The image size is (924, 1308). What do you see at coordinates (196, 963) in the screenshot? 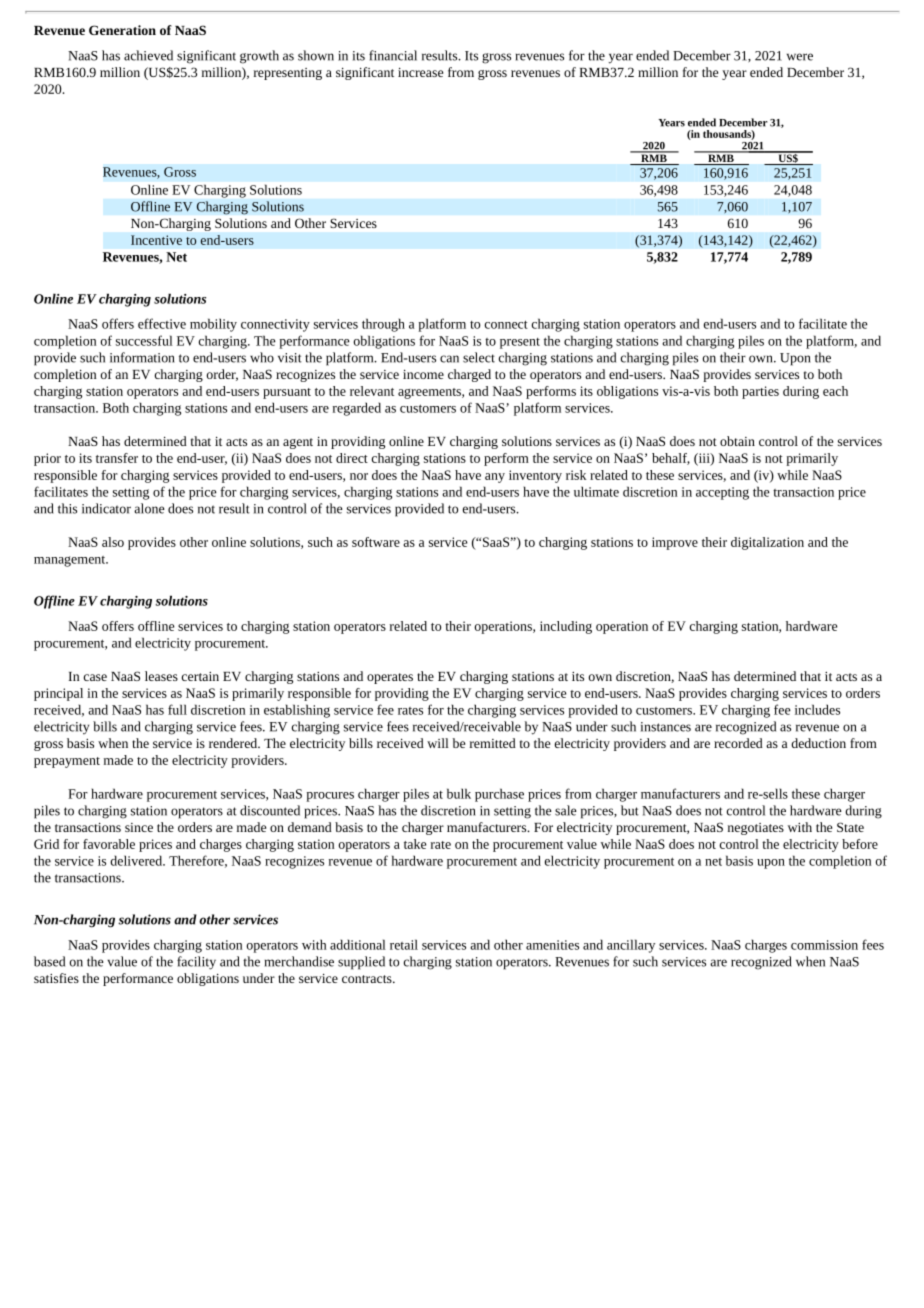
I see `facility` at bounding box center [196, 963].
